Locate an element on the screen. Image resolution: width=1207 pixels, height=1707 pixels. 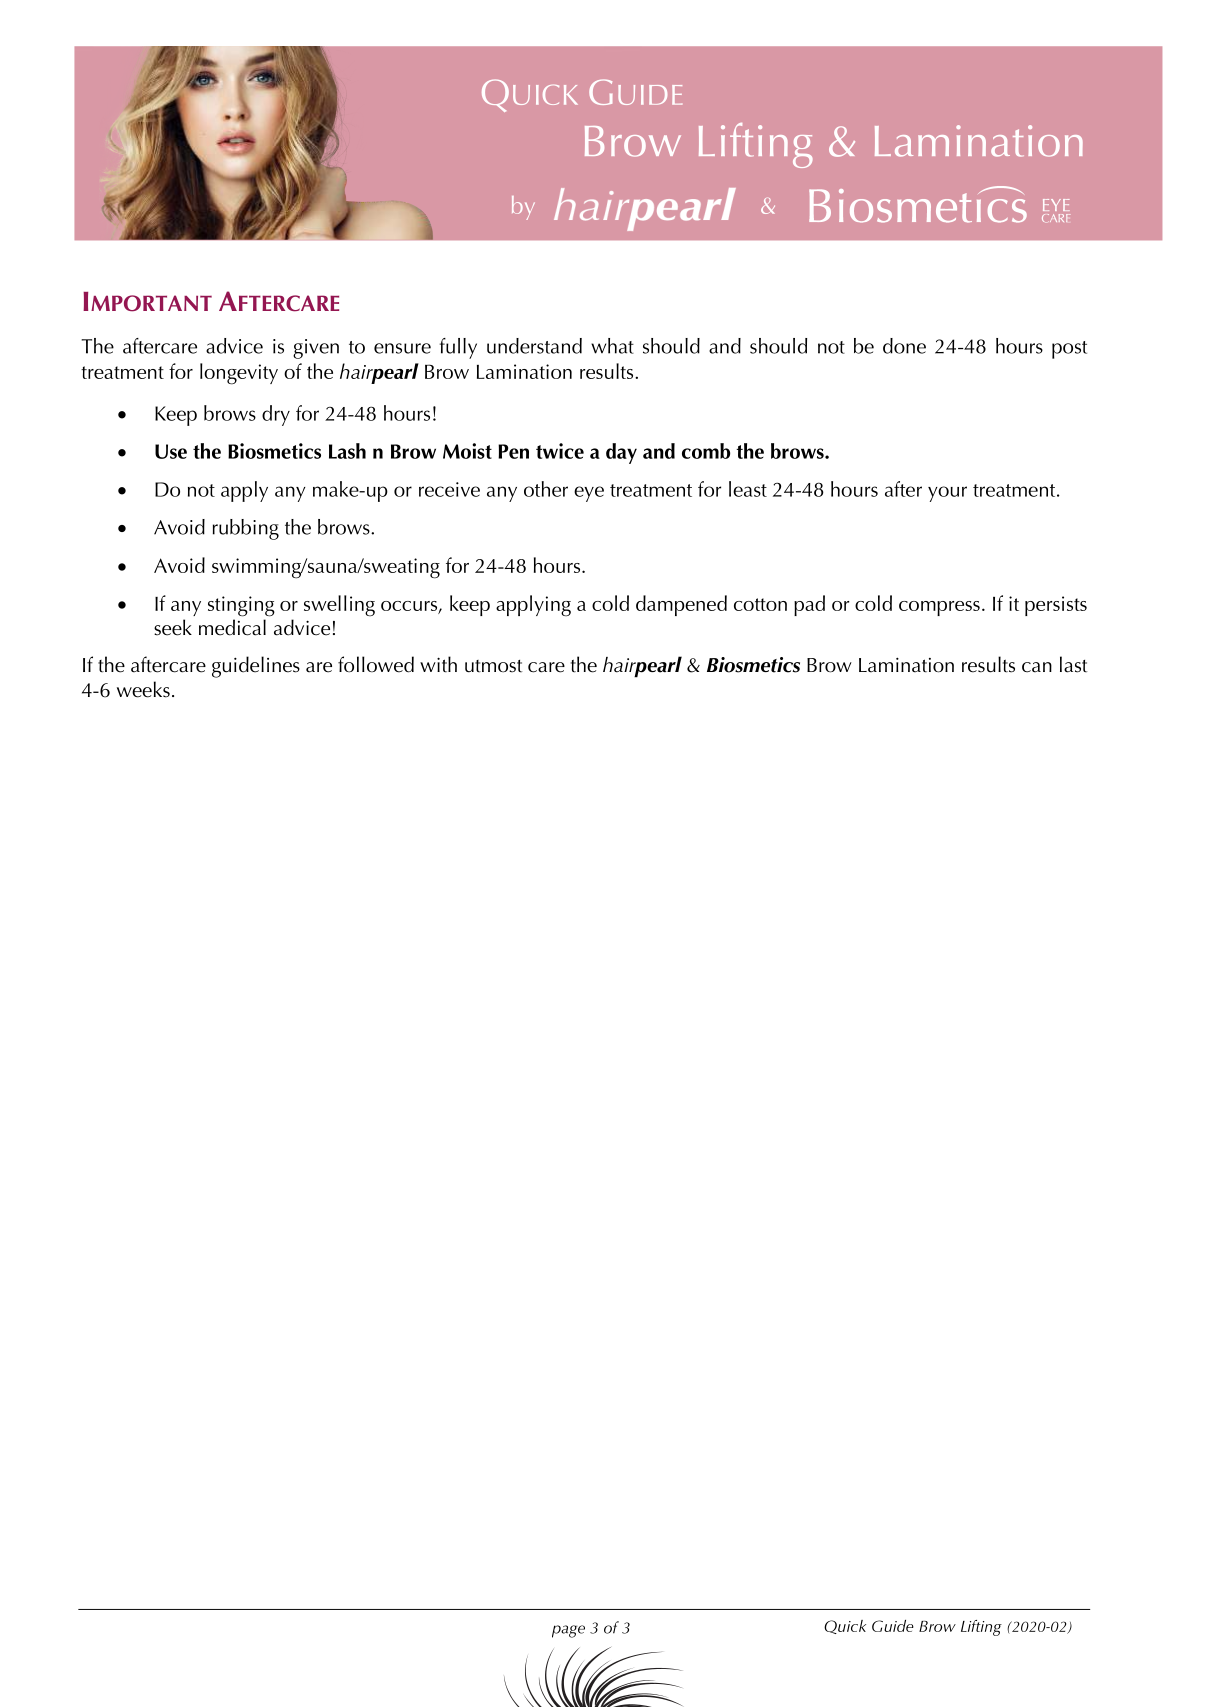
longevity is located at coordinates (239, 374).
